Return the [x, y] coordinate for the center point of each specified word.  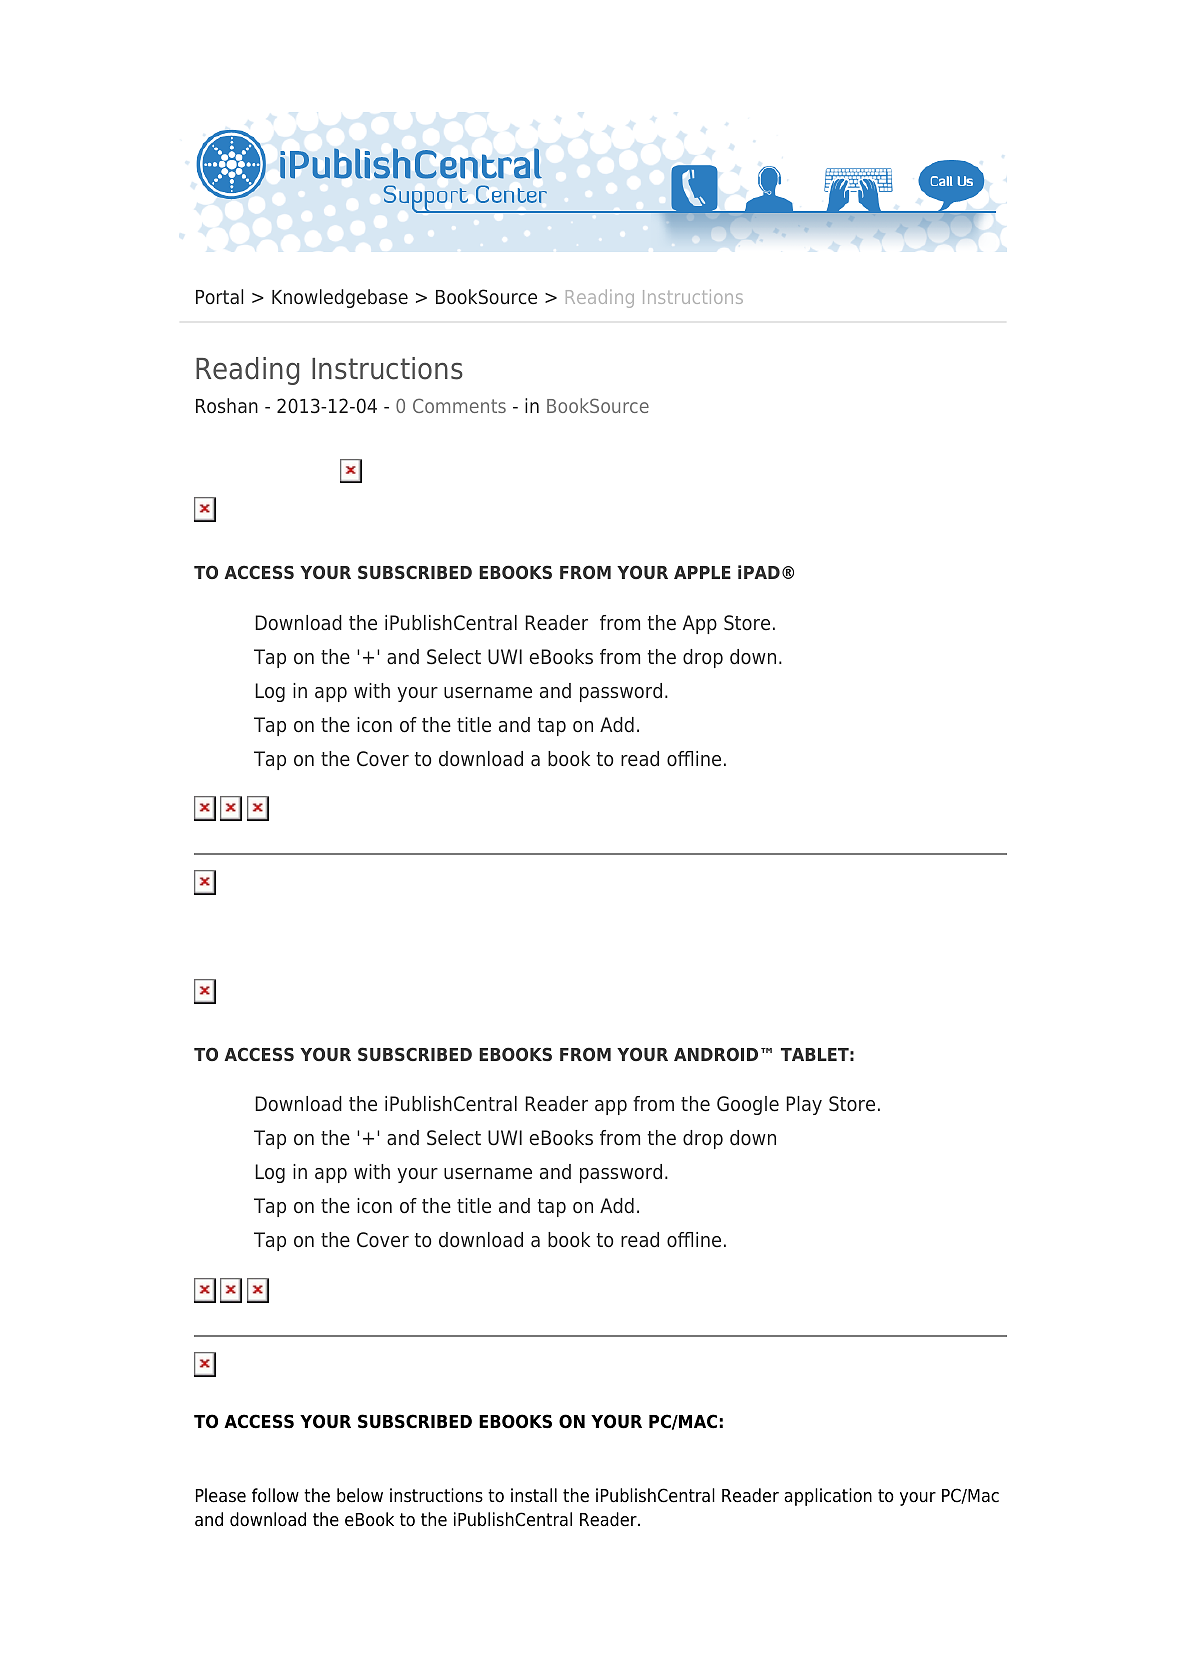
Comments [459, 405]
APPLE [702, 572]
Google [748, 1105]
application [828, 1497]
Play [804, 1105]
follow [275, 1495]
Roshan [227, 406]
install [534, 1495]
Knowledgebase [340, 298]
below [360, 1495]
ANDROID [716, 1054]
